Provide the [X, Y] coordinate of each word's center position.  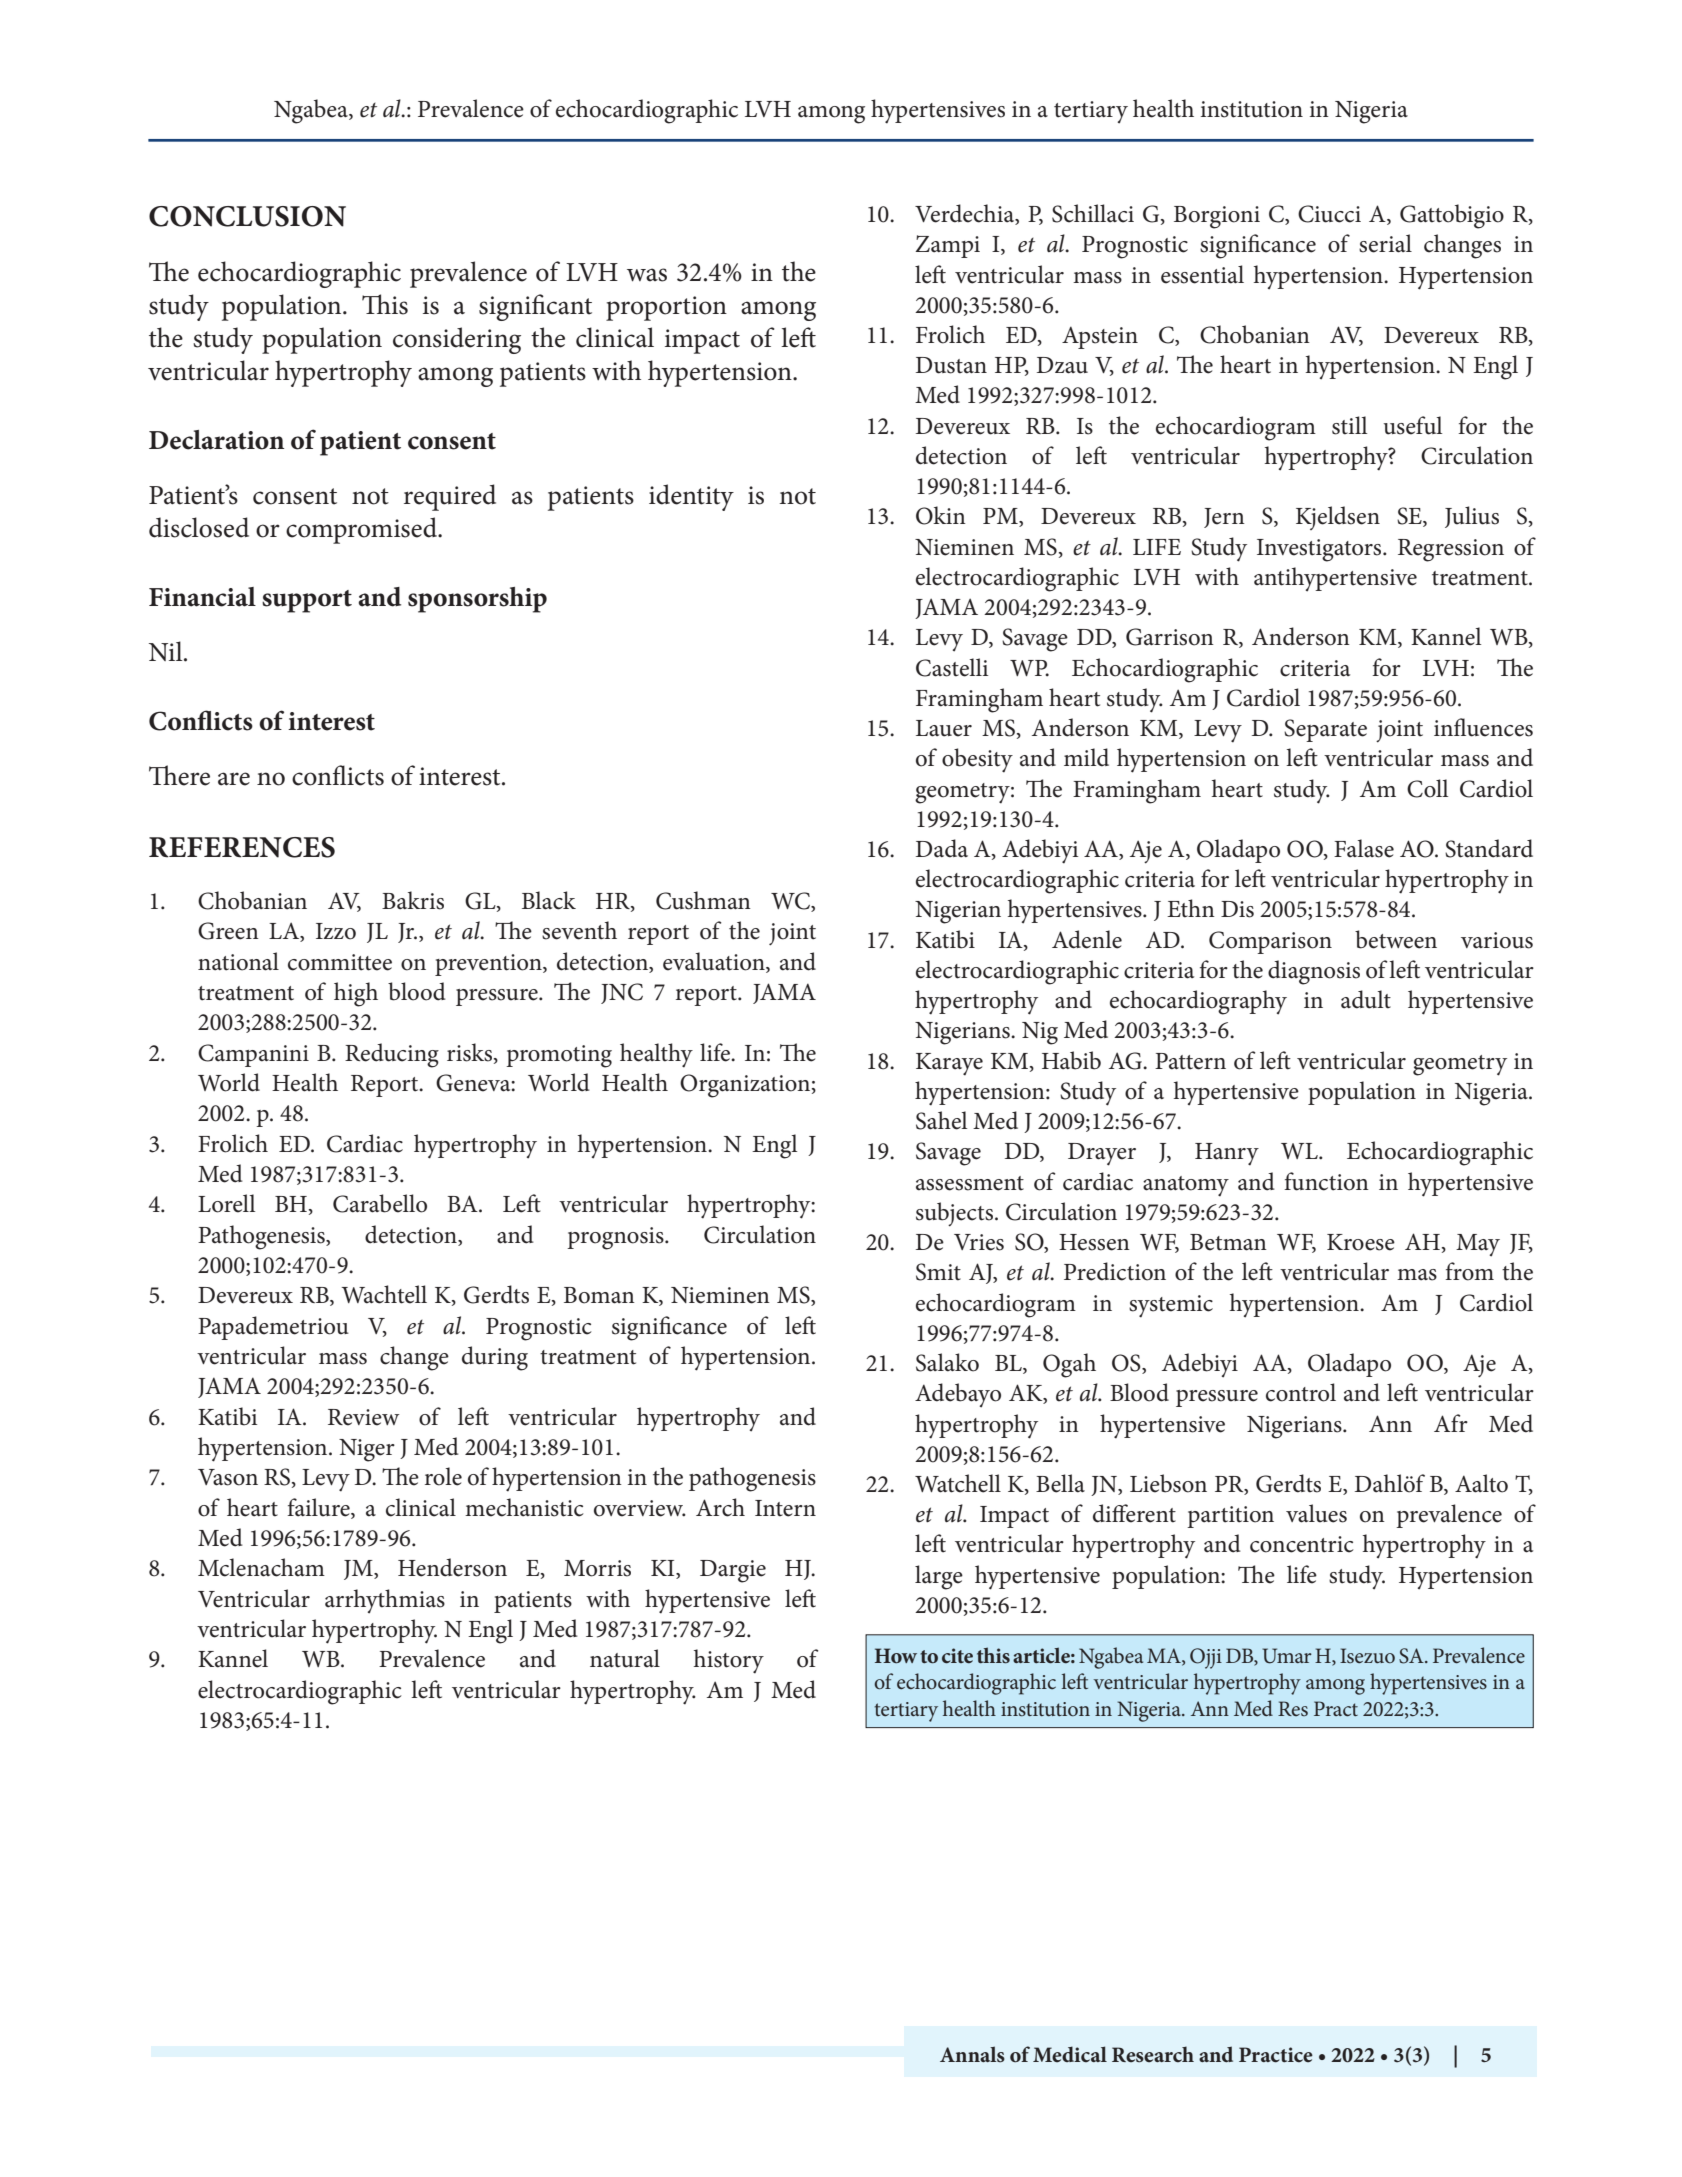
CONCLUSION [247, 216]
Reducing [392, 1055]
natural [625, 1658]
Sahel [941, 1120]
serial [1385, 243]
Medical [1070, 2054]
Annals [972, 2054]
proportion [666, 308]
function [1326, 1181]
